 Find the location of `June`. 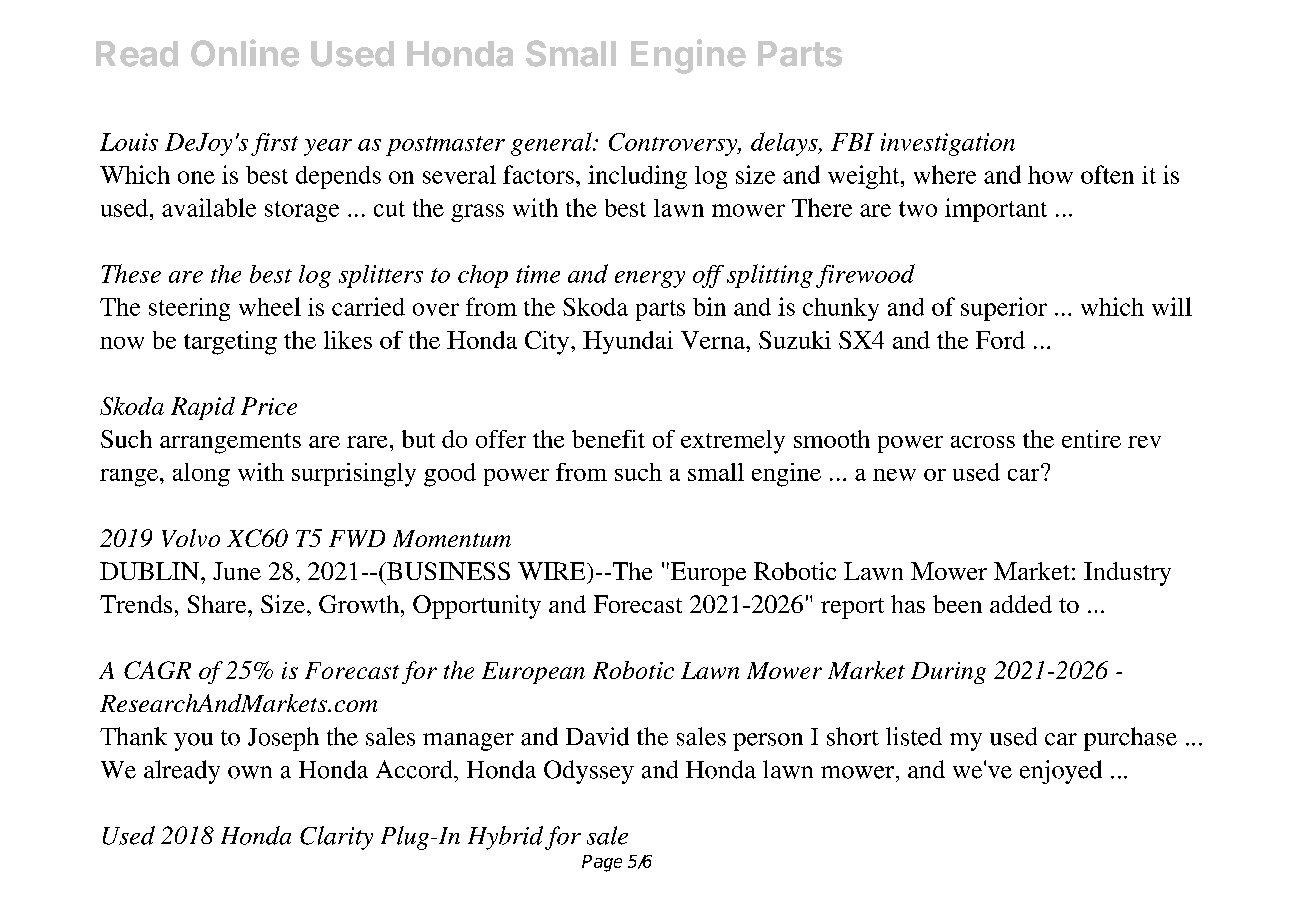

June is located at coordinates (237, 571).
